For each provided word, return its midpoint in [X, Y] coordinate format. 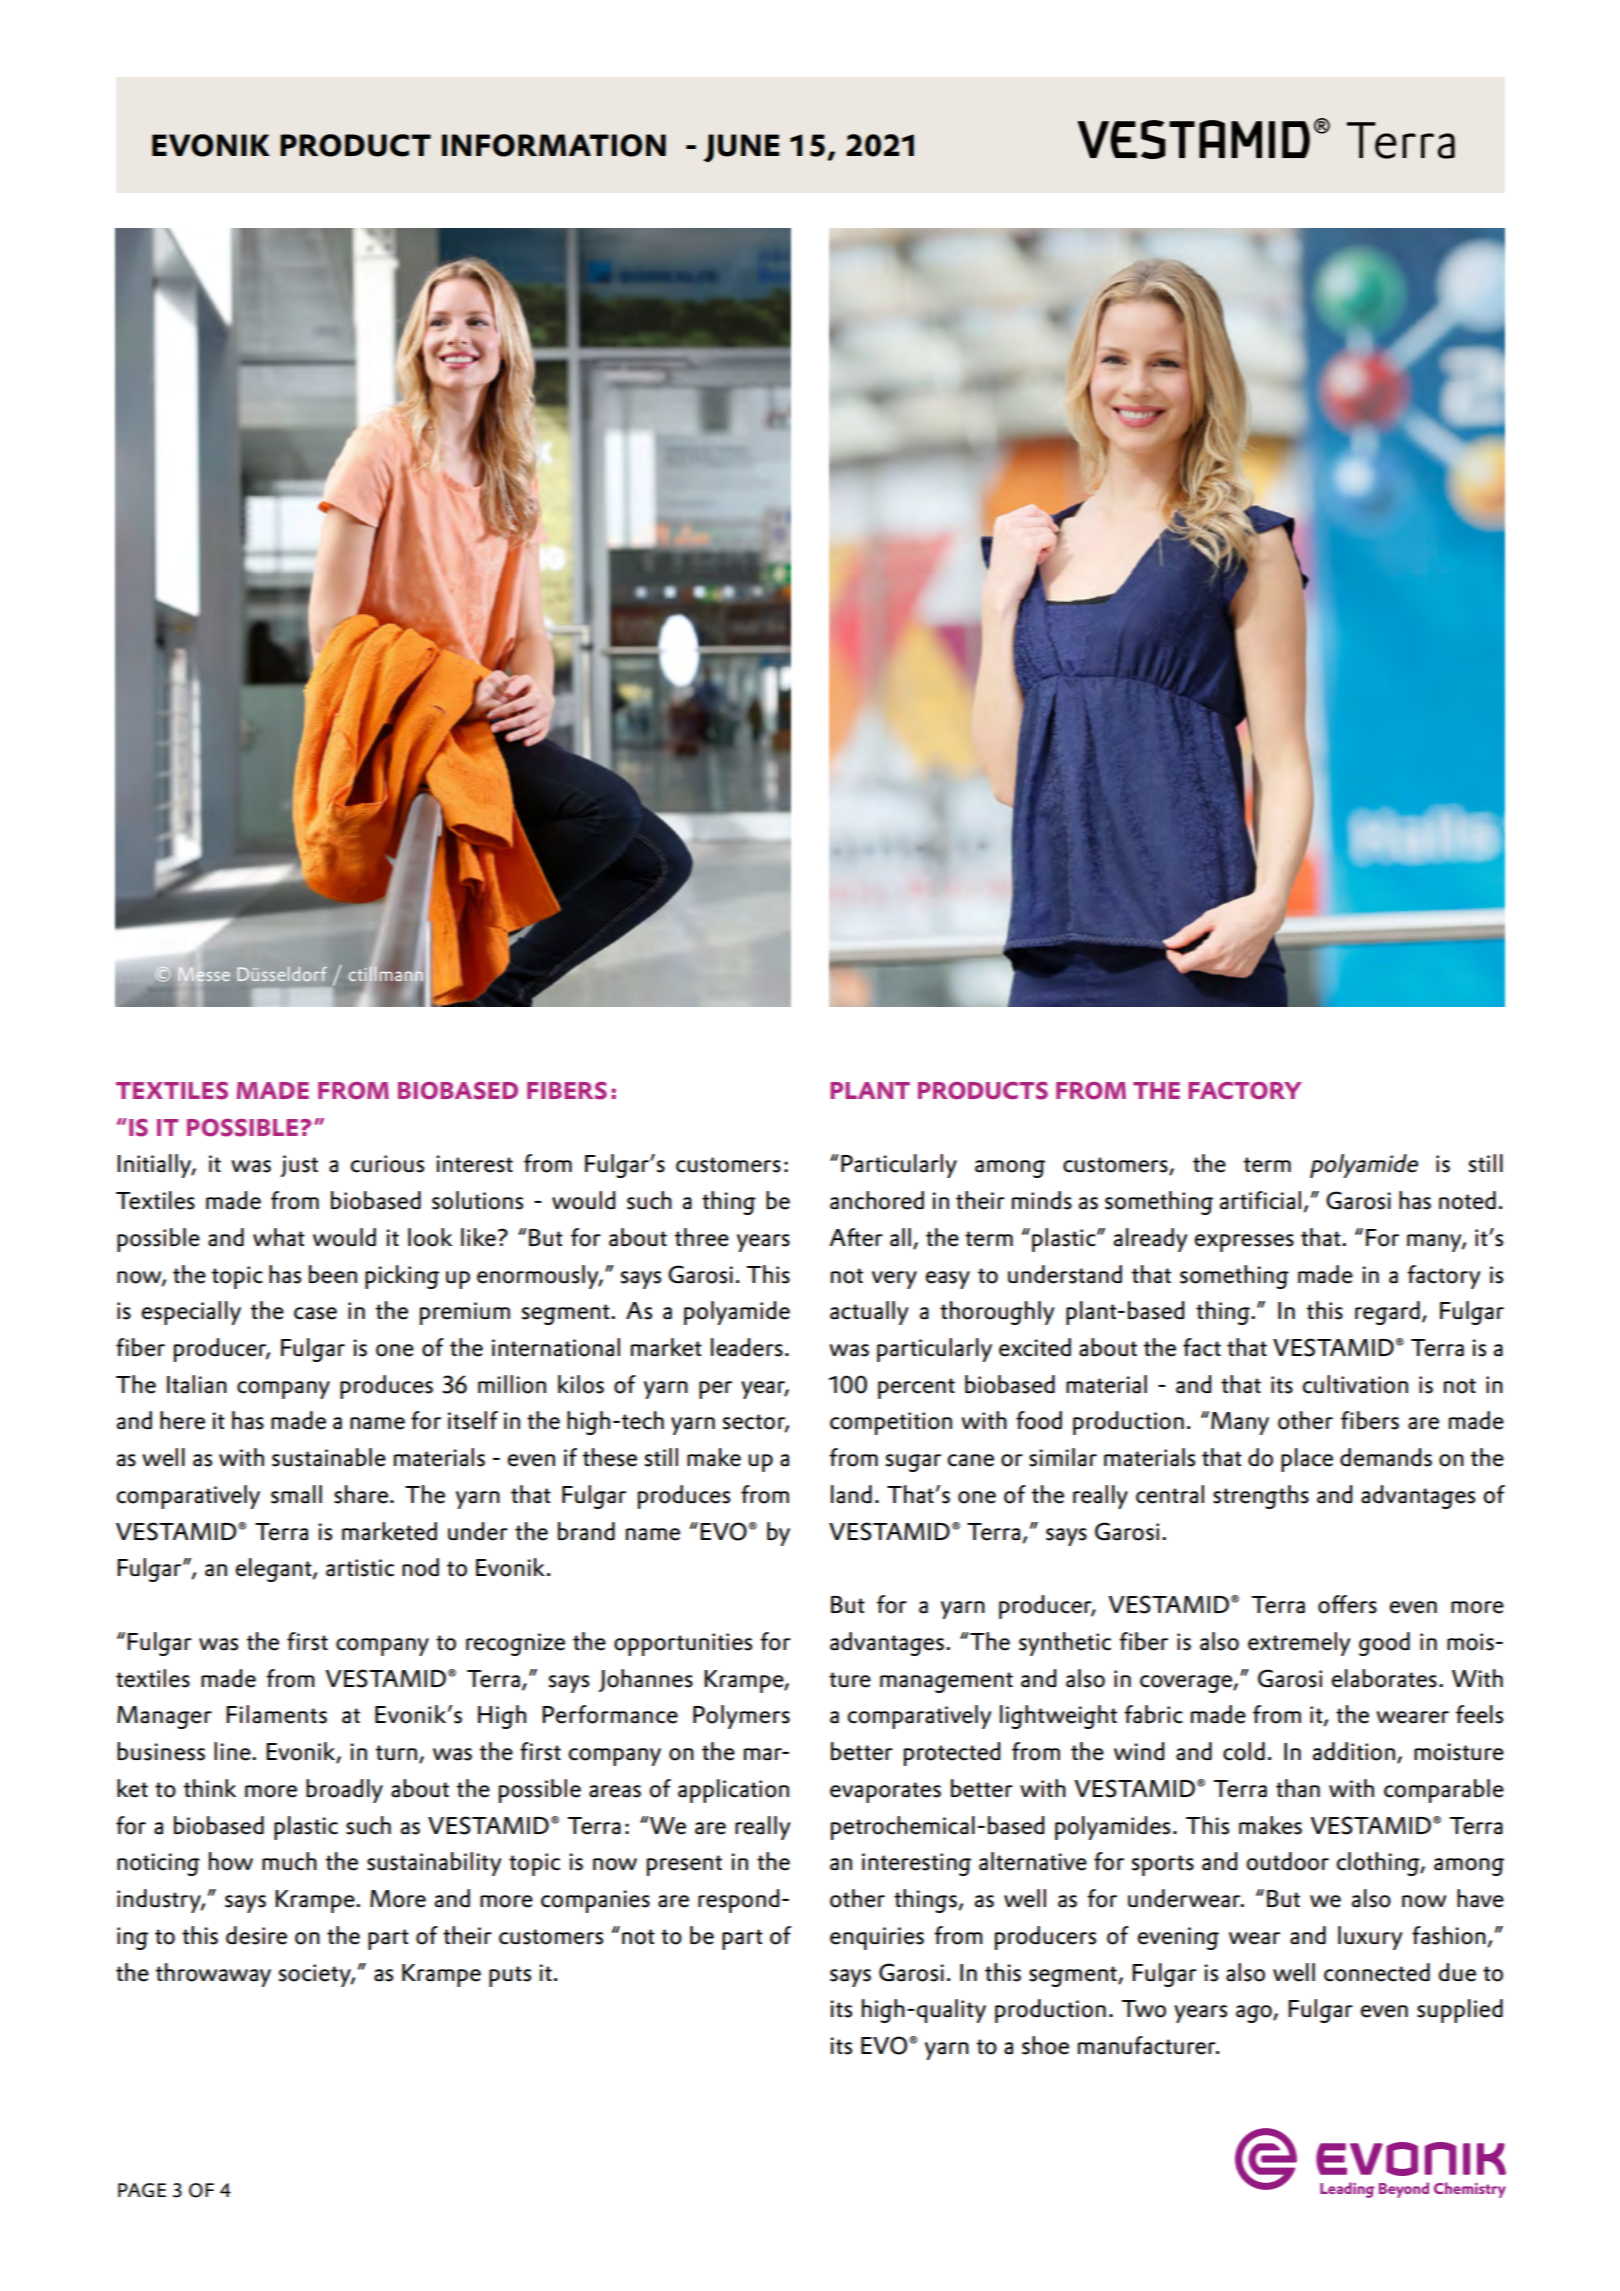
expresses [1244, 1243]
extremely [1299, 1644]
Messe [204, 974]
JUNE [741, 148]
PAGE [142, 2190]
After [856, 1237]
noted [1467, 1200]
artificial [1262, 1201]
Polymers [741, 1717]
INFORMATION [554, 145]
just [299, 1166]
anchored [877, 1200]
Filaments [276, 1714]
